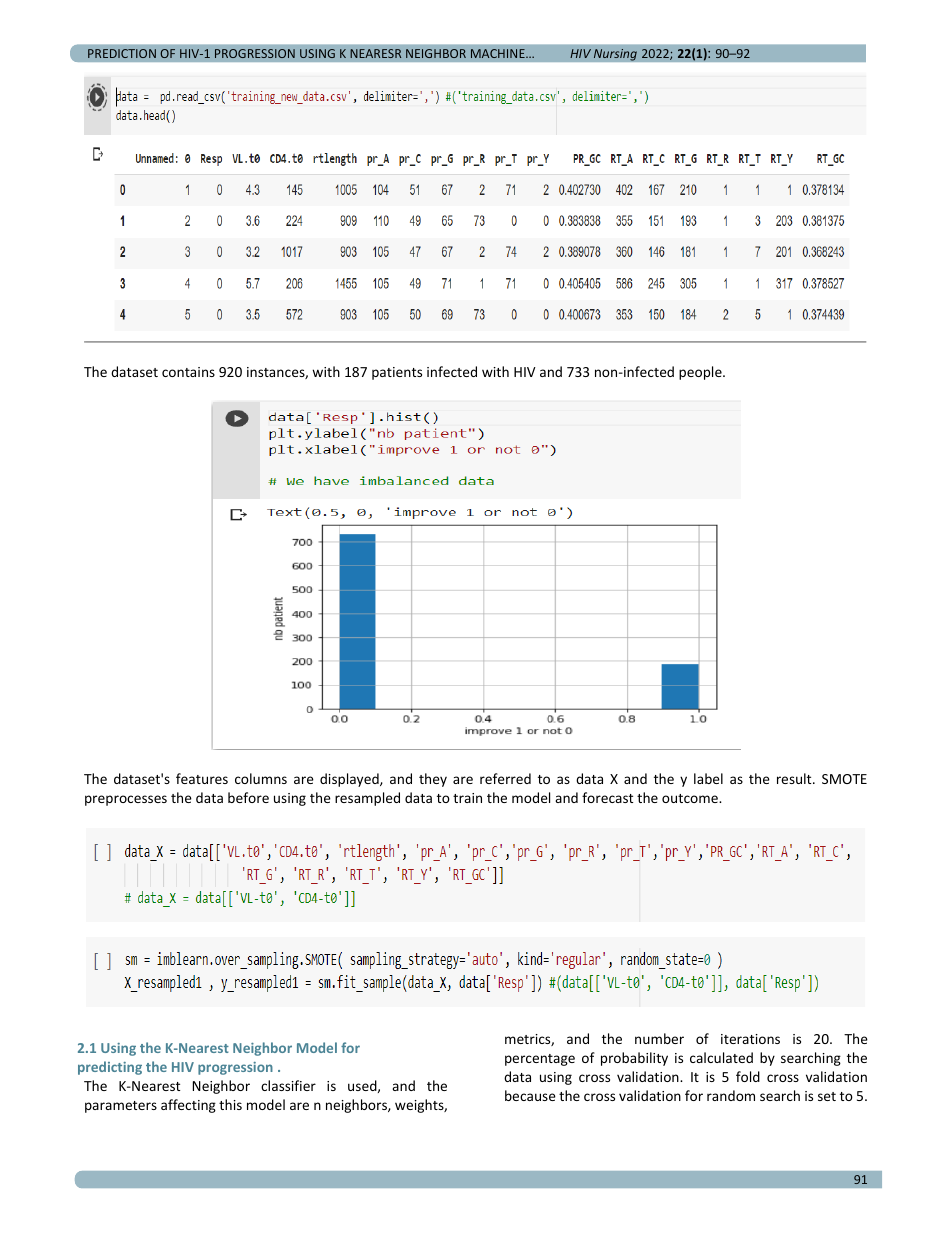 The height and width of the page is (1233, 952). Describe the element at coordinates (748, 1076) in the page. I see `fold` at that location.
